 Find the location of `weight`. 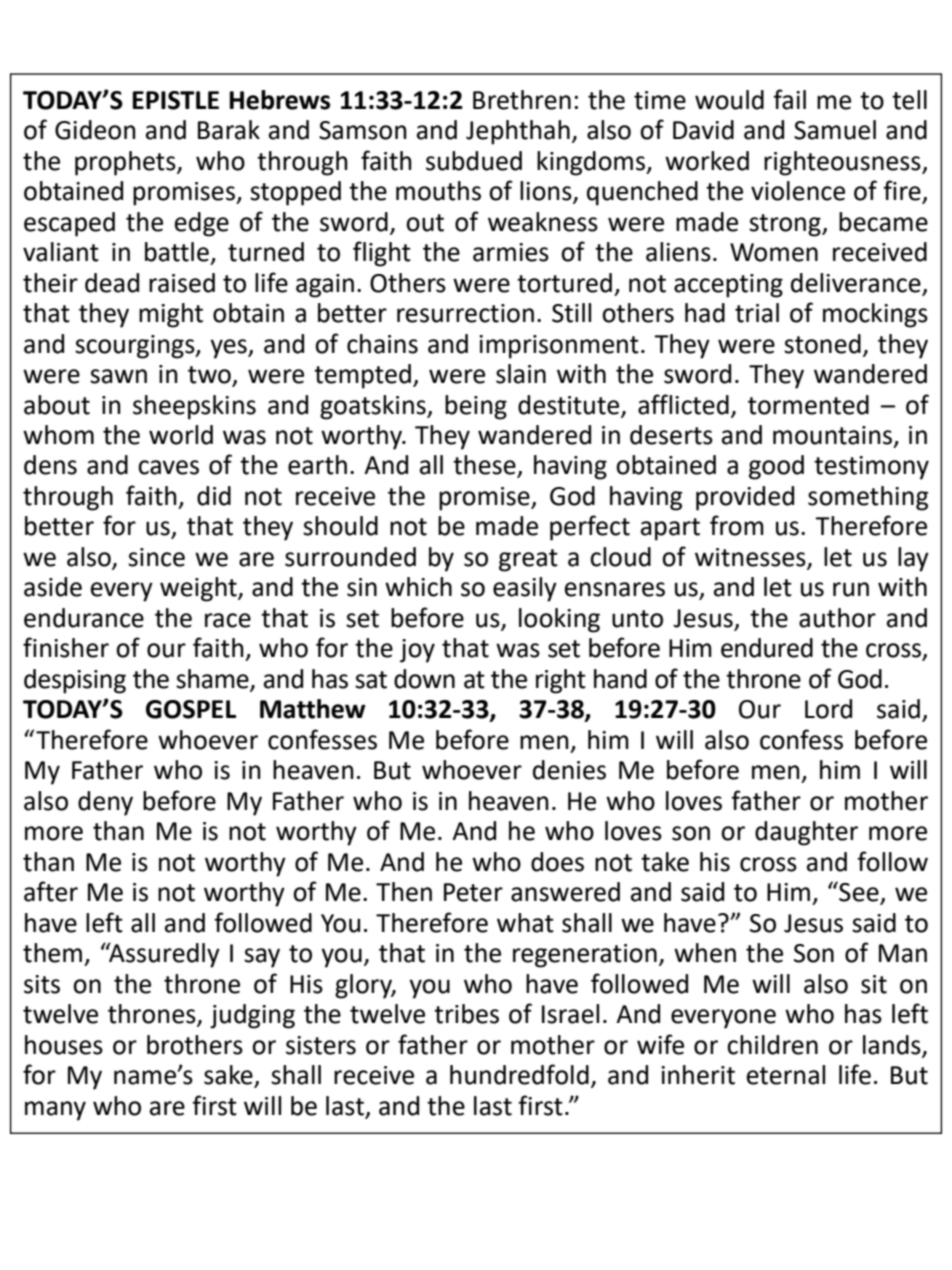

weight is located at coordinates (199, 589).
